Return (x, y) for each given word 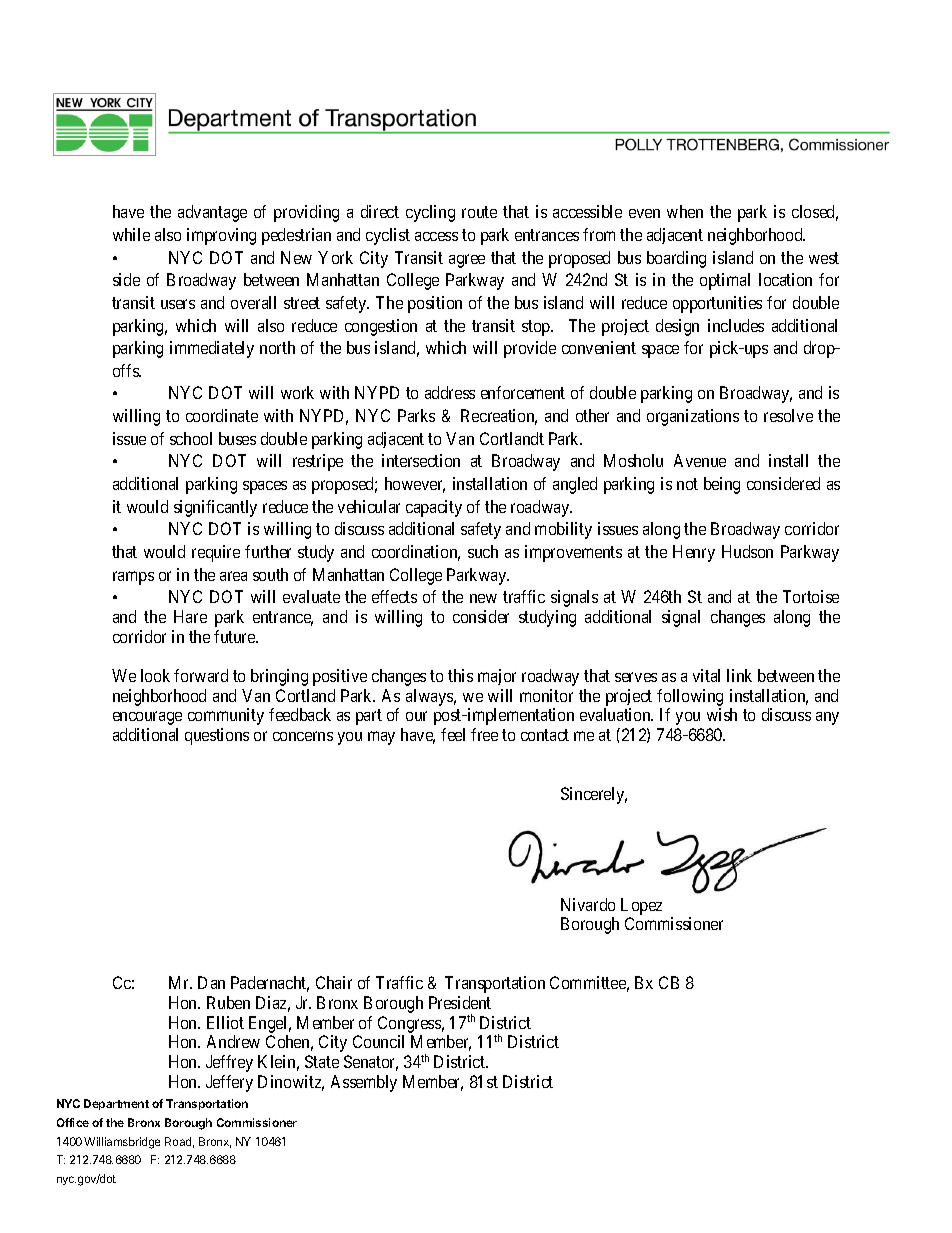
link (739, 675)
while (131, 234)
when (685, 211)
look (155, 675)
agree (467, 261)
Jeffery (229, 1083)
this (460, 675)
